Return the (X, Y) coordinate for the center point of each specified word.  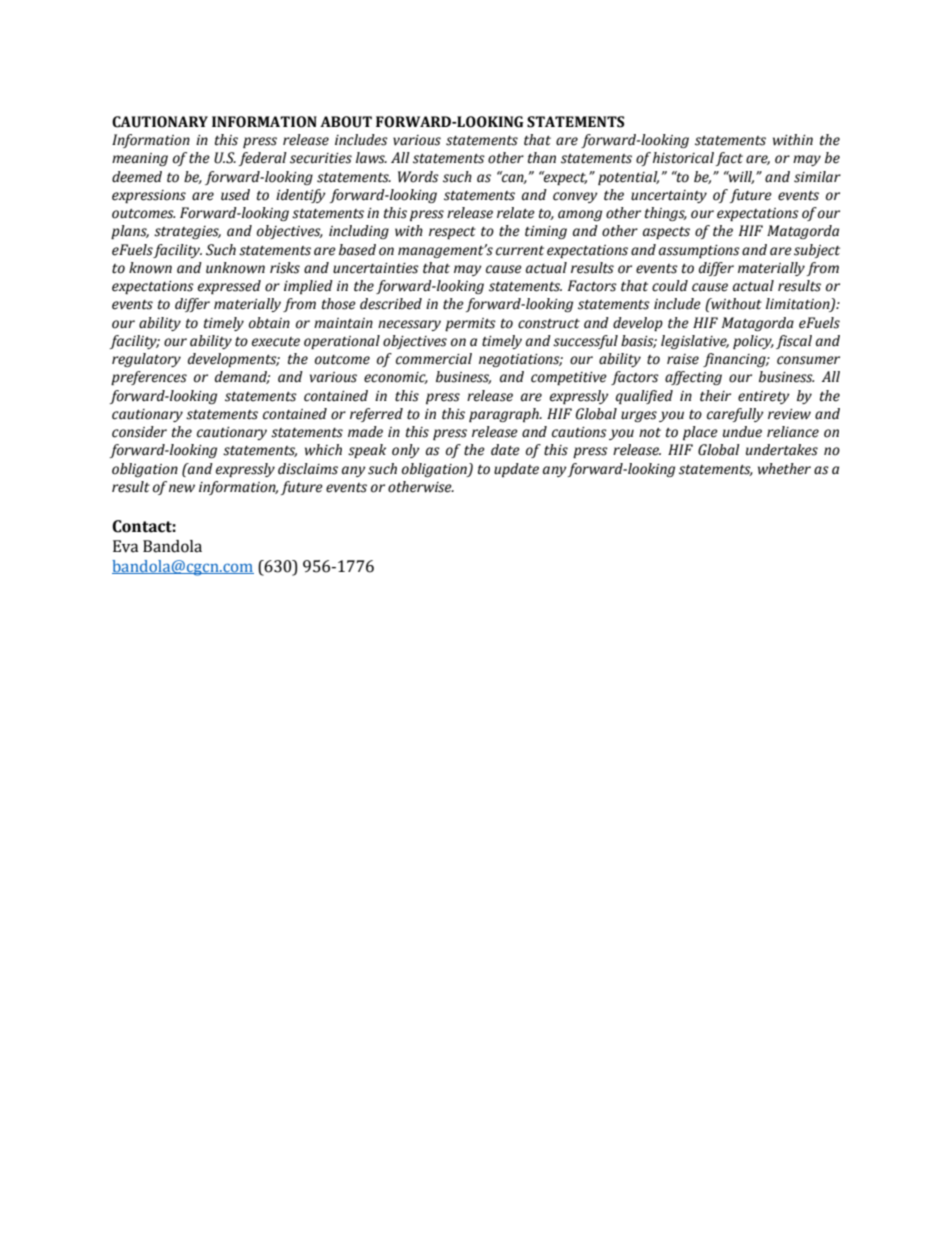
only (406, 451)
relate (516, 213)
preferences (149, 378)
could (670, 286)
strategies (187, 232)
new (182, 488)
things (666, 214)
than (542, 158)
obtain (269, 323)
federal (263, 159)
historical (683, 158)
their (715, 396)
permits (470, 324)
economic (396, 378)
